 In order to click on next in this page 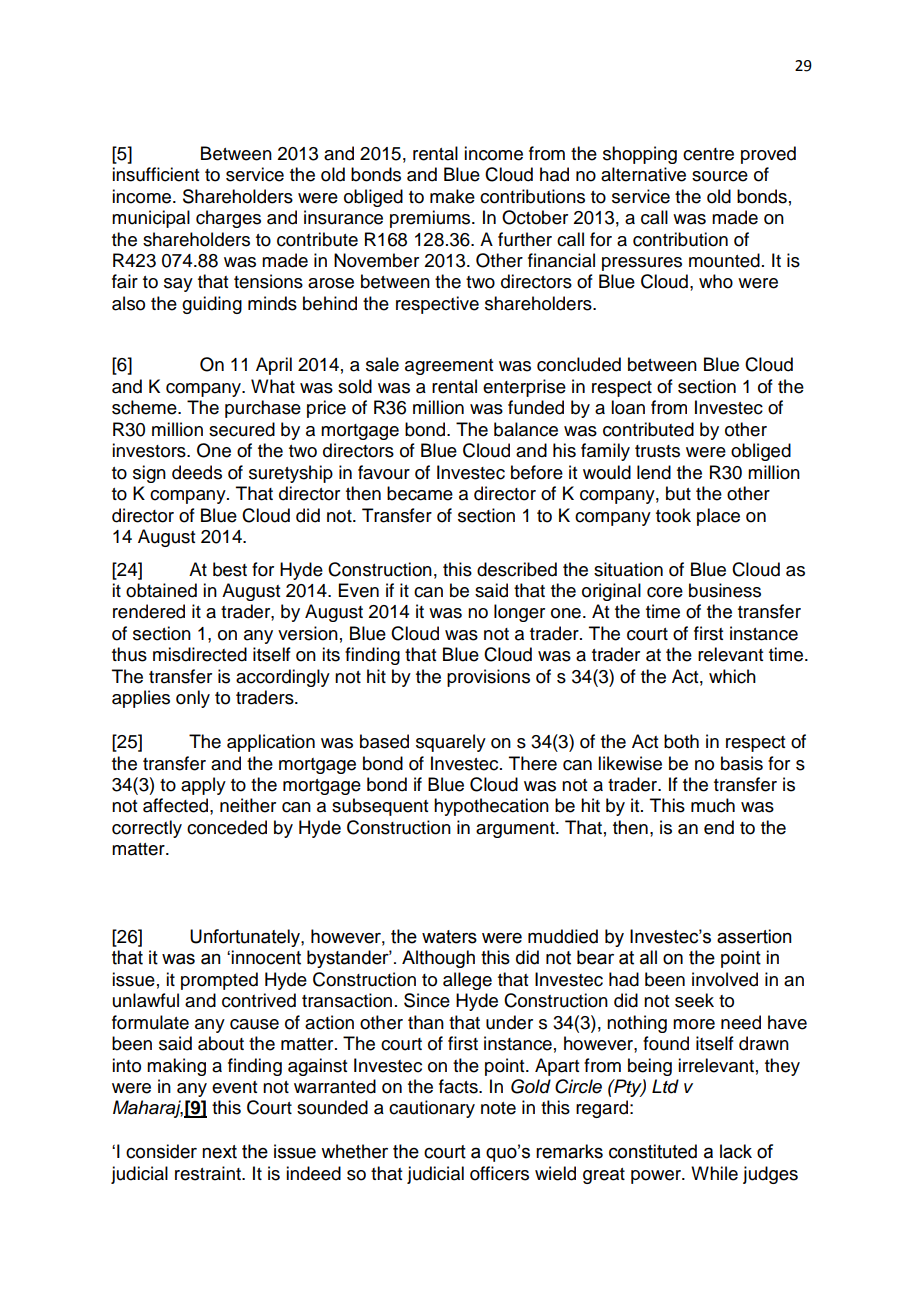, I will do `click(219, 1152)`.
